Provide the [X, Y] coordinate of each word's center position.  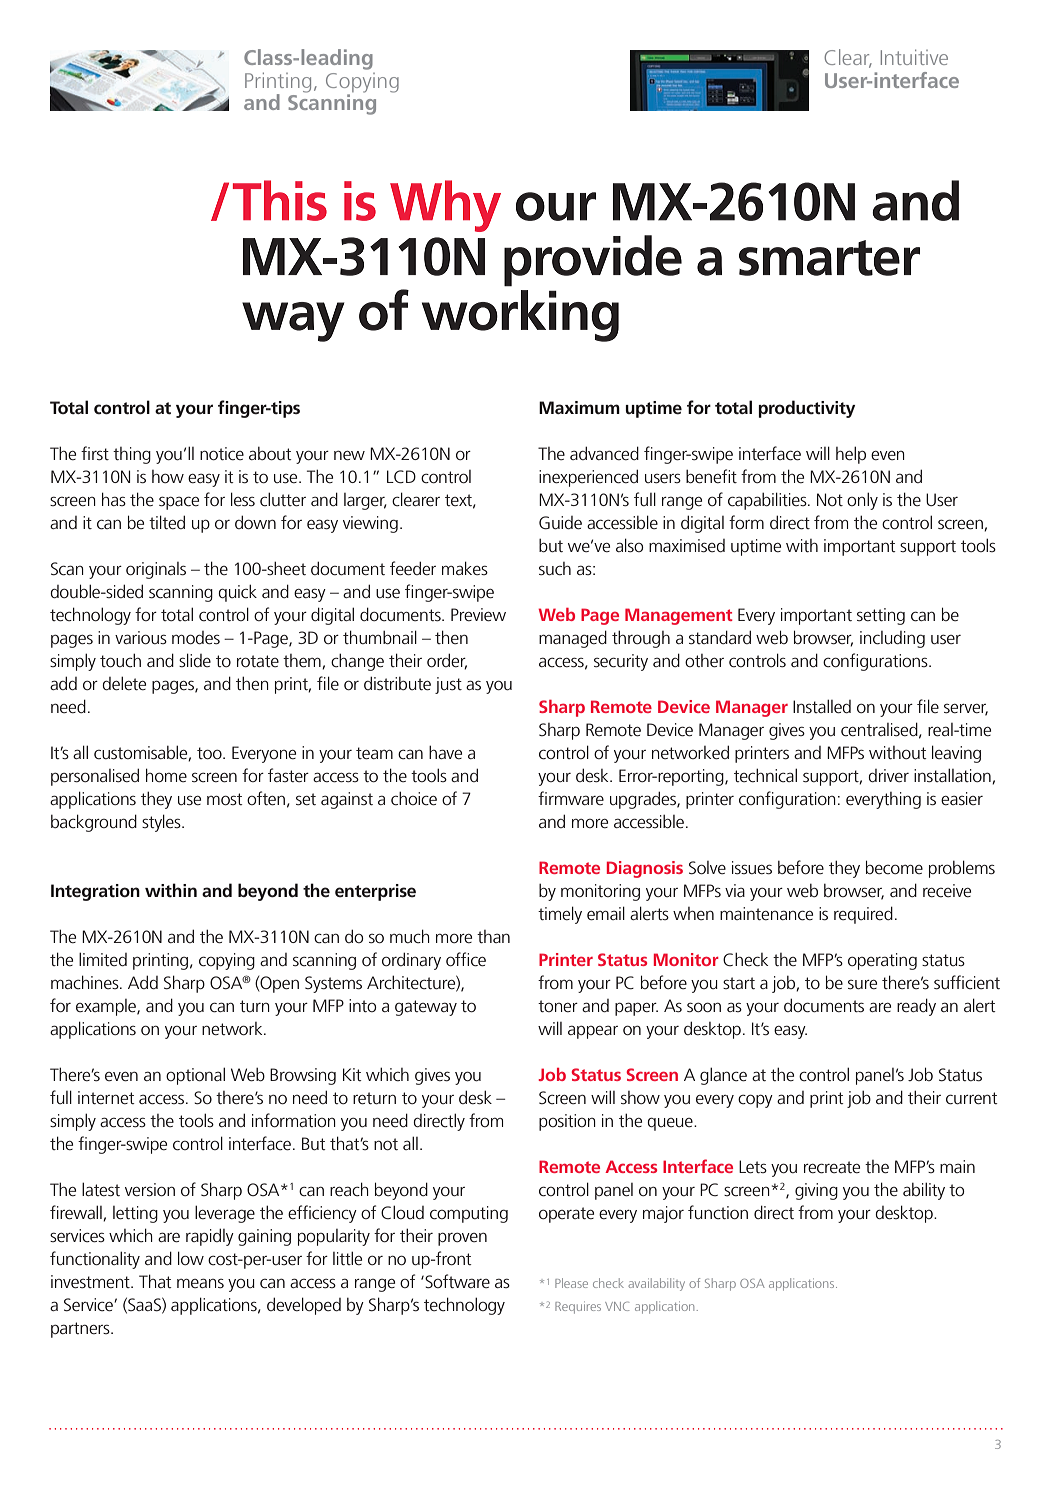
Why [445, 206]
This [280, 200]
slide [195, 660]
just [448, 685]
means [200, 1283]
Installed [822, 706]
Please [571, 1283]
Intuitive [914, 57]
